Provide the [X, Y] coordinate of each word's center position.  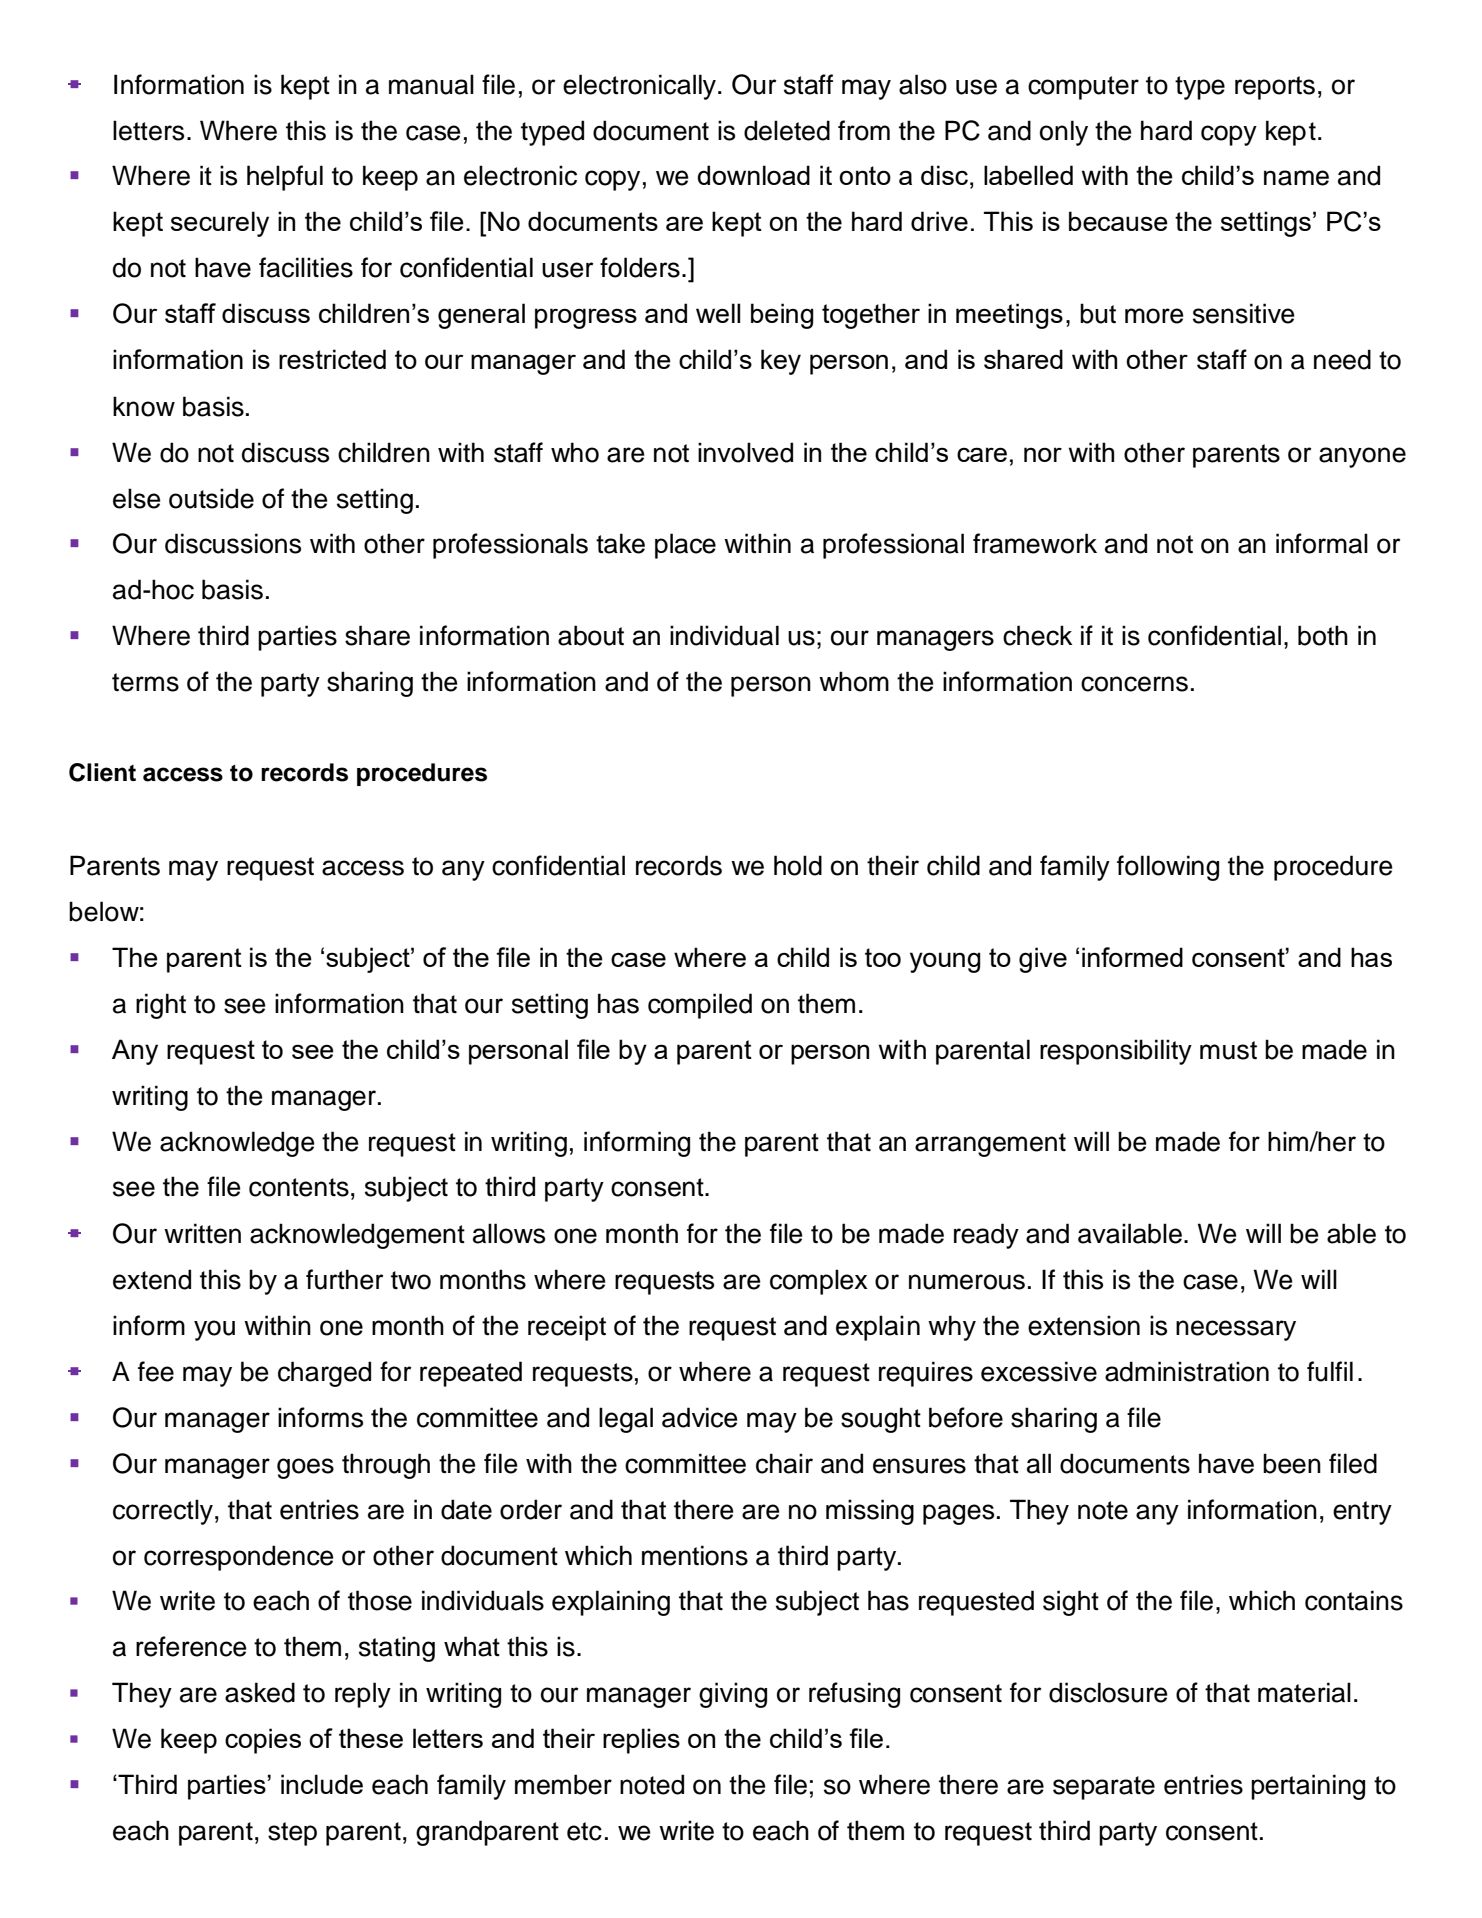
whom [854, 681]
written [202, 1233]
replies [641, 1741]
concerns [1134, 684]
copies [263, 1741]
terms [145, 682]
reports [1275, 88]
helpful [285, 178]
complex [819, 1282]
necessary [1236, 1330]
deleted [787, 130]
